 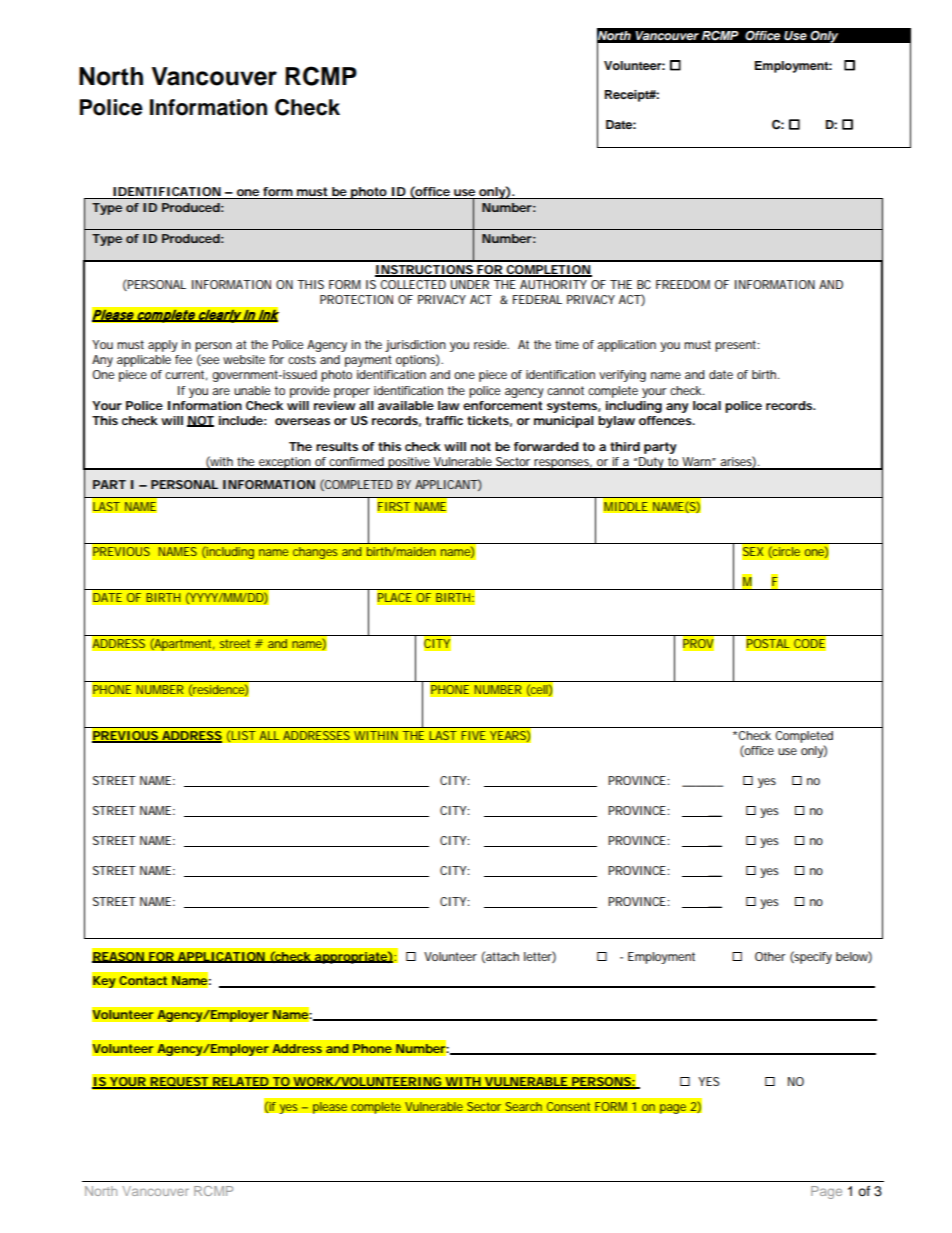 What do you see at coordinates (409, 463) in the screenshot?
I see `positive` at bounding box center [409, 463].
